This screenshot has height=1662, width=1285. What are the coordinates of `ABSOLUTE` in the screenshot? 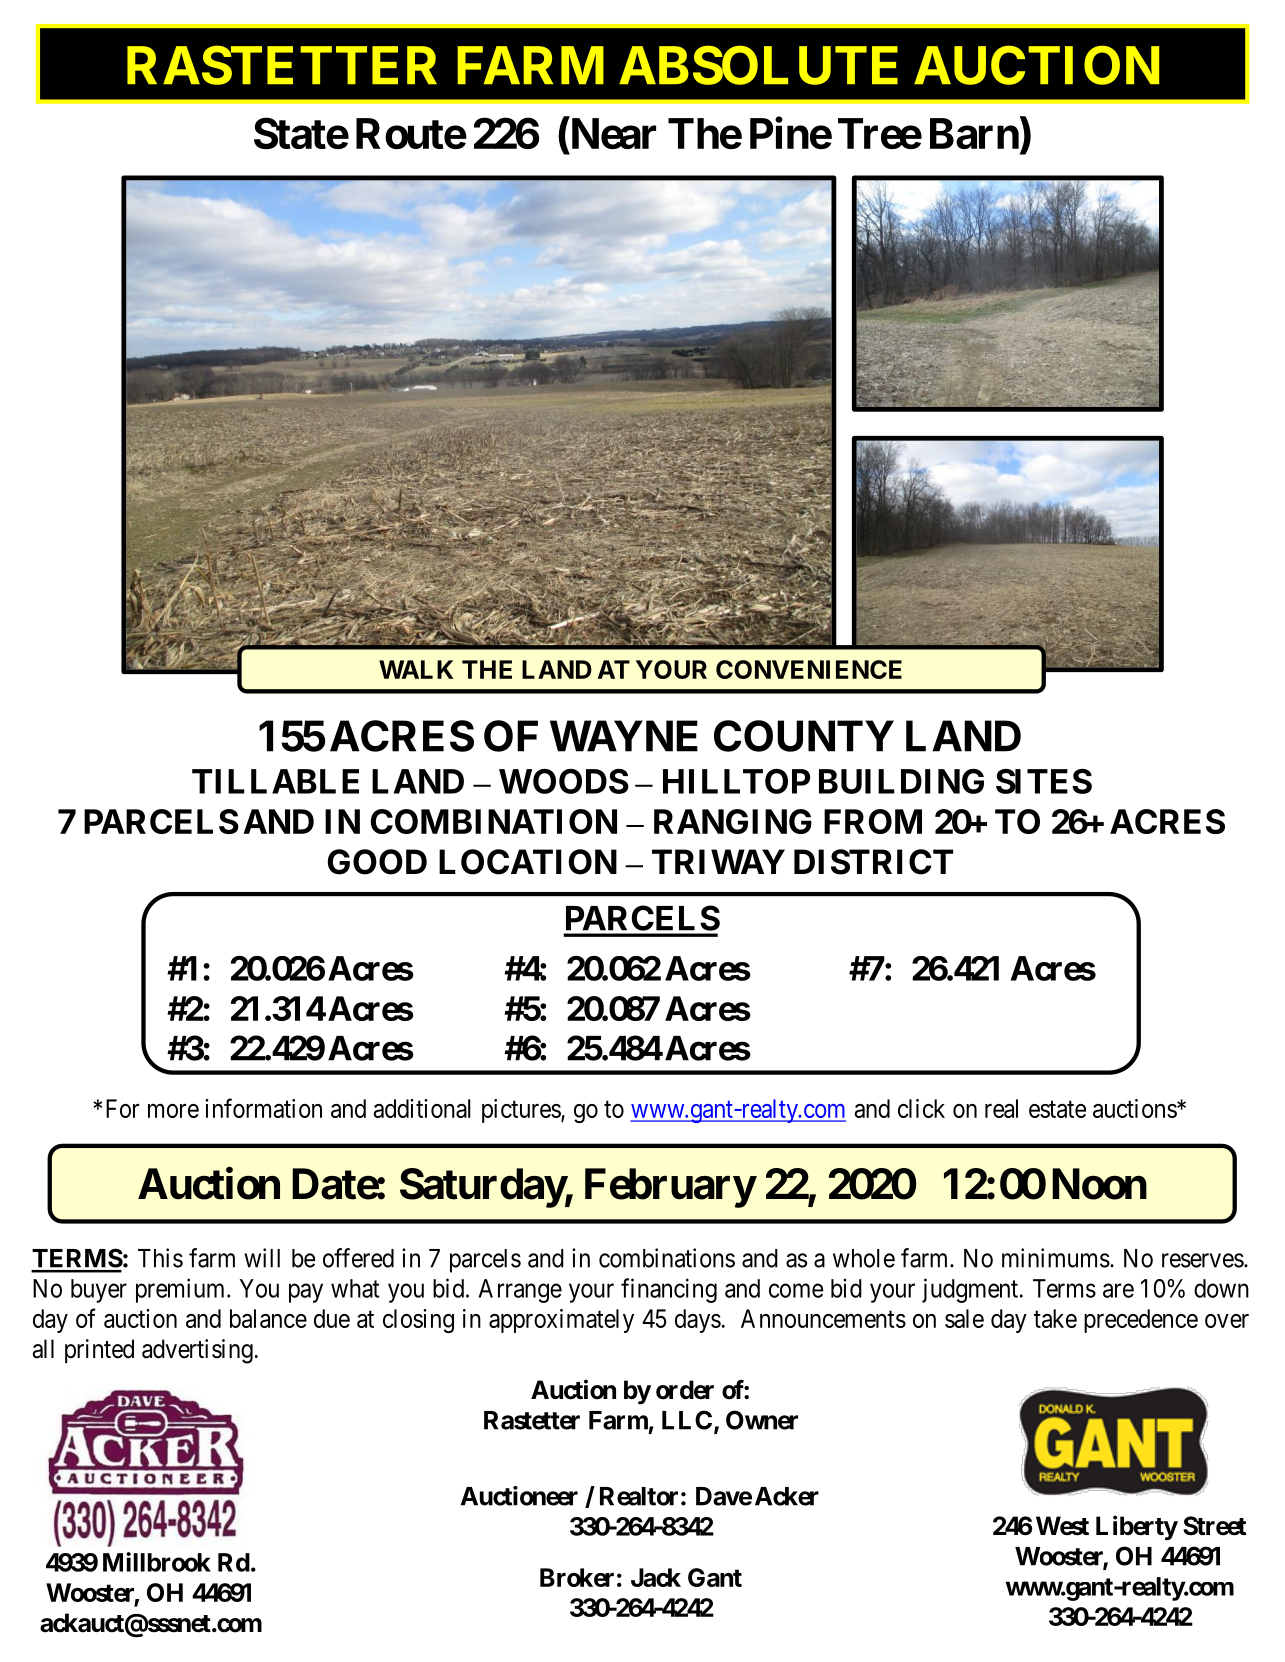 It's located at (758, 65).
